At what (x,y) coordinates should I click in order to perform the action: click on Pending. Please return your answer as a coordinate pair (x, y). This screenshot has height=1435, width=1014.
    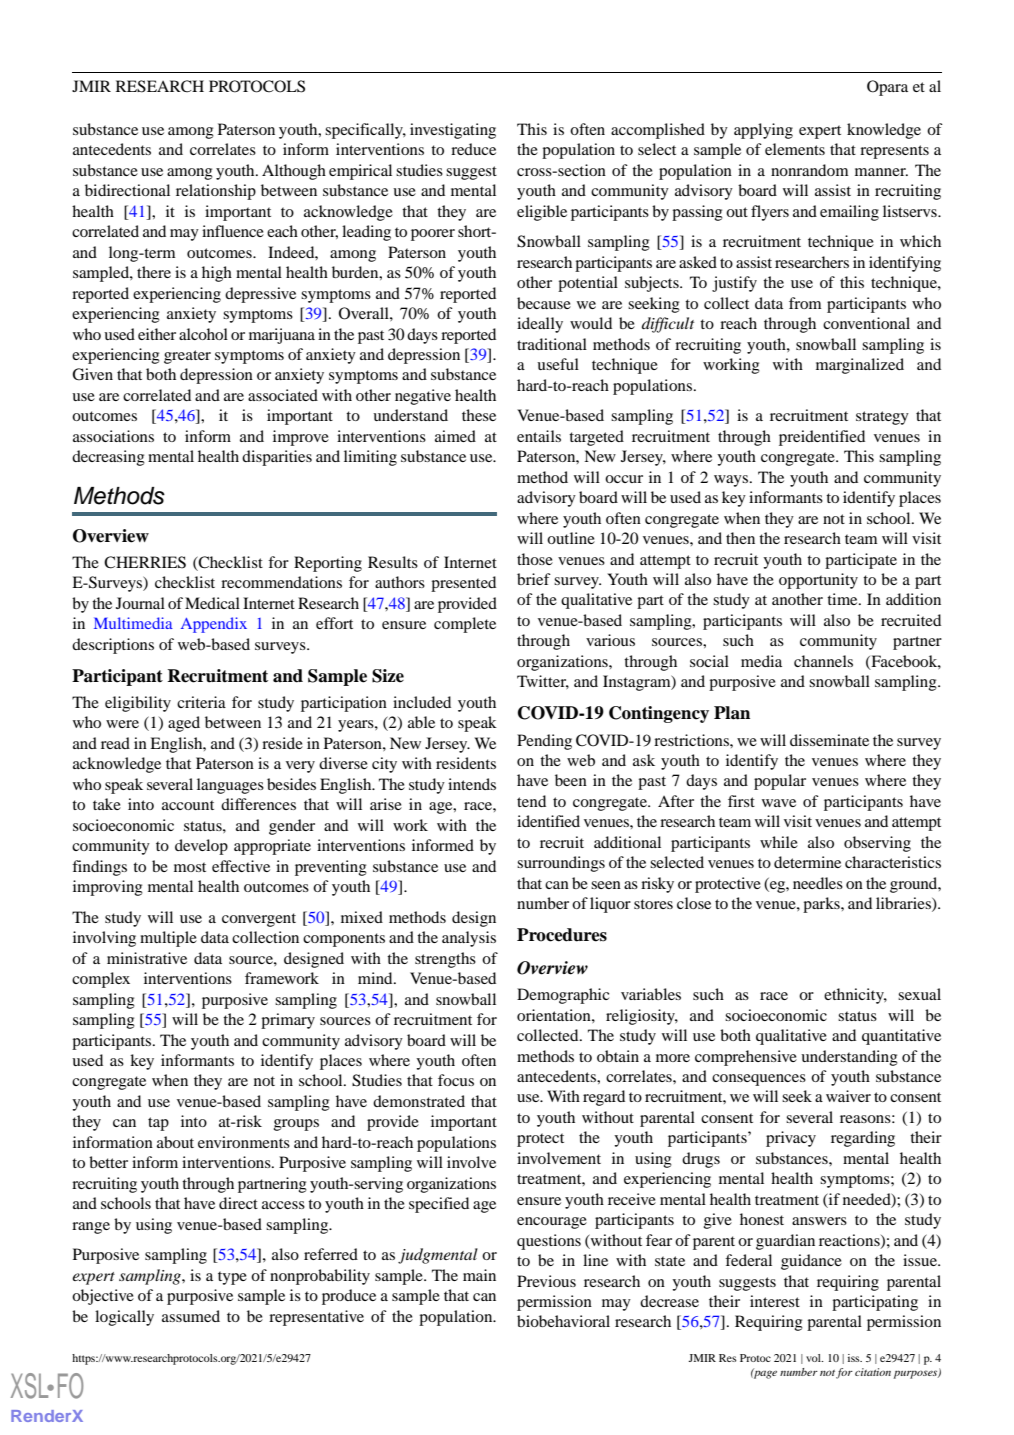
    Looking at the image, I should click on (544, 742).
